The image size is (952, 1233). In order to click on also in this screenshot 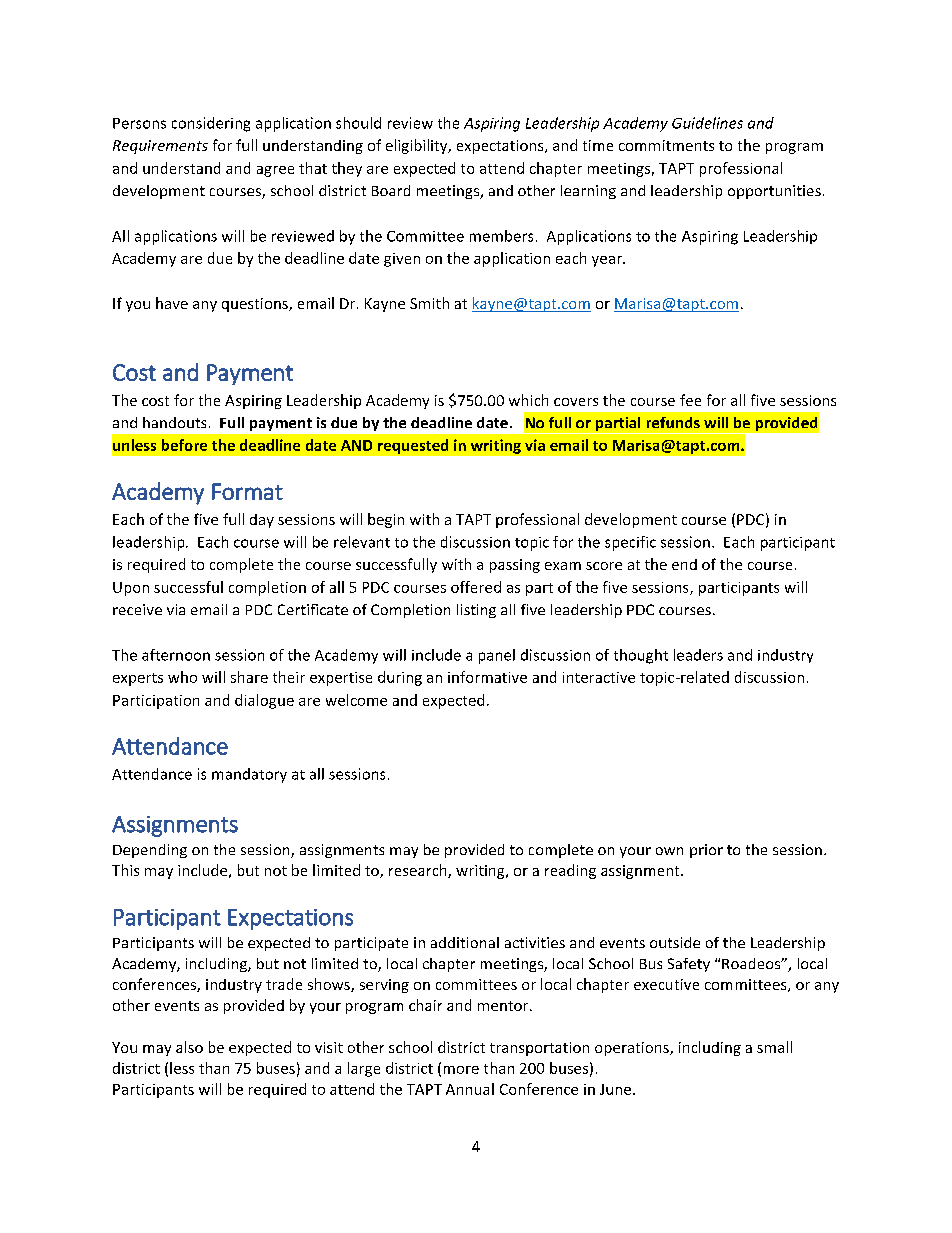, I will do `click(189, 1047)`.
